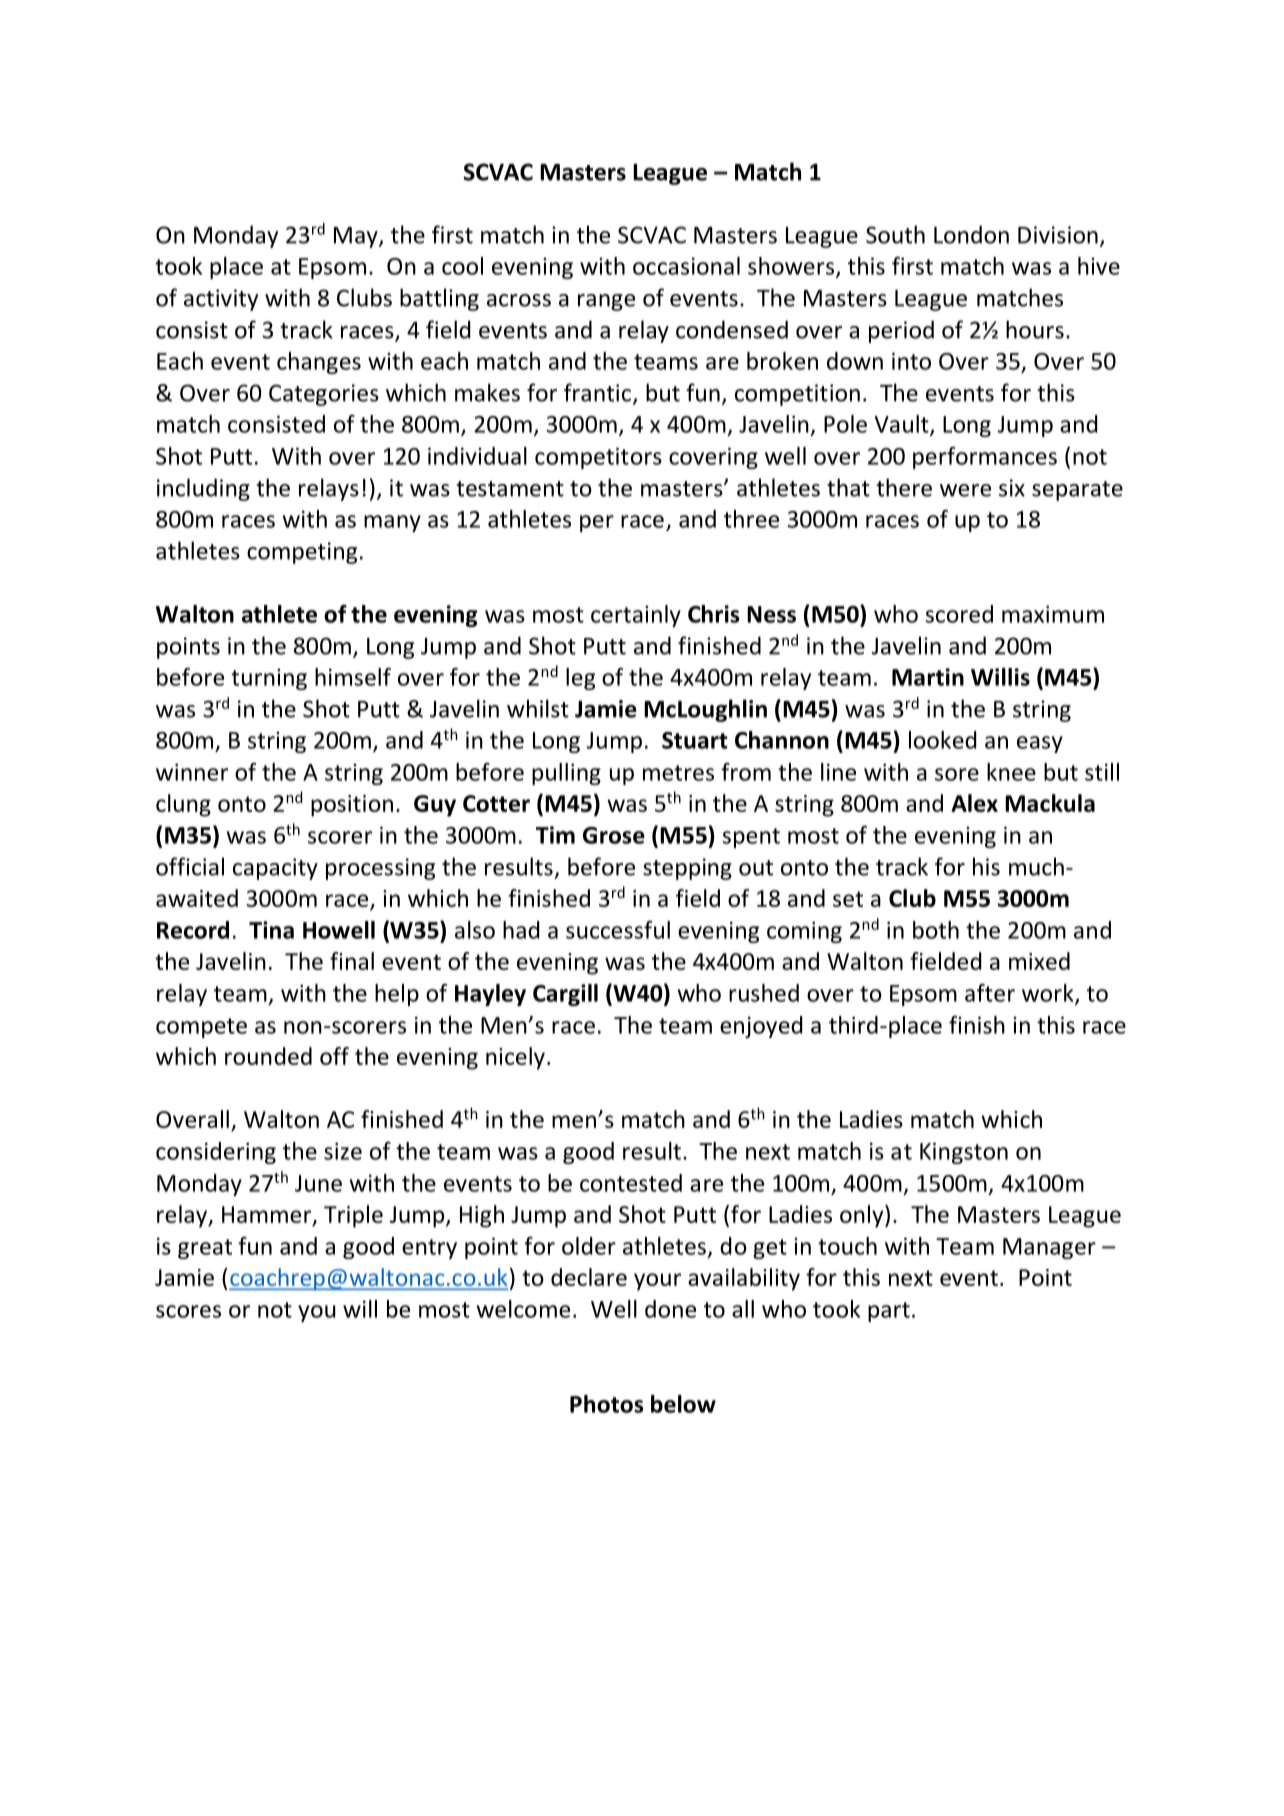 The height and width of the screenshot is (1816, 1284). Describe the element at coordinates (959, 614) in the screenshot. I see `scored` at that location.
